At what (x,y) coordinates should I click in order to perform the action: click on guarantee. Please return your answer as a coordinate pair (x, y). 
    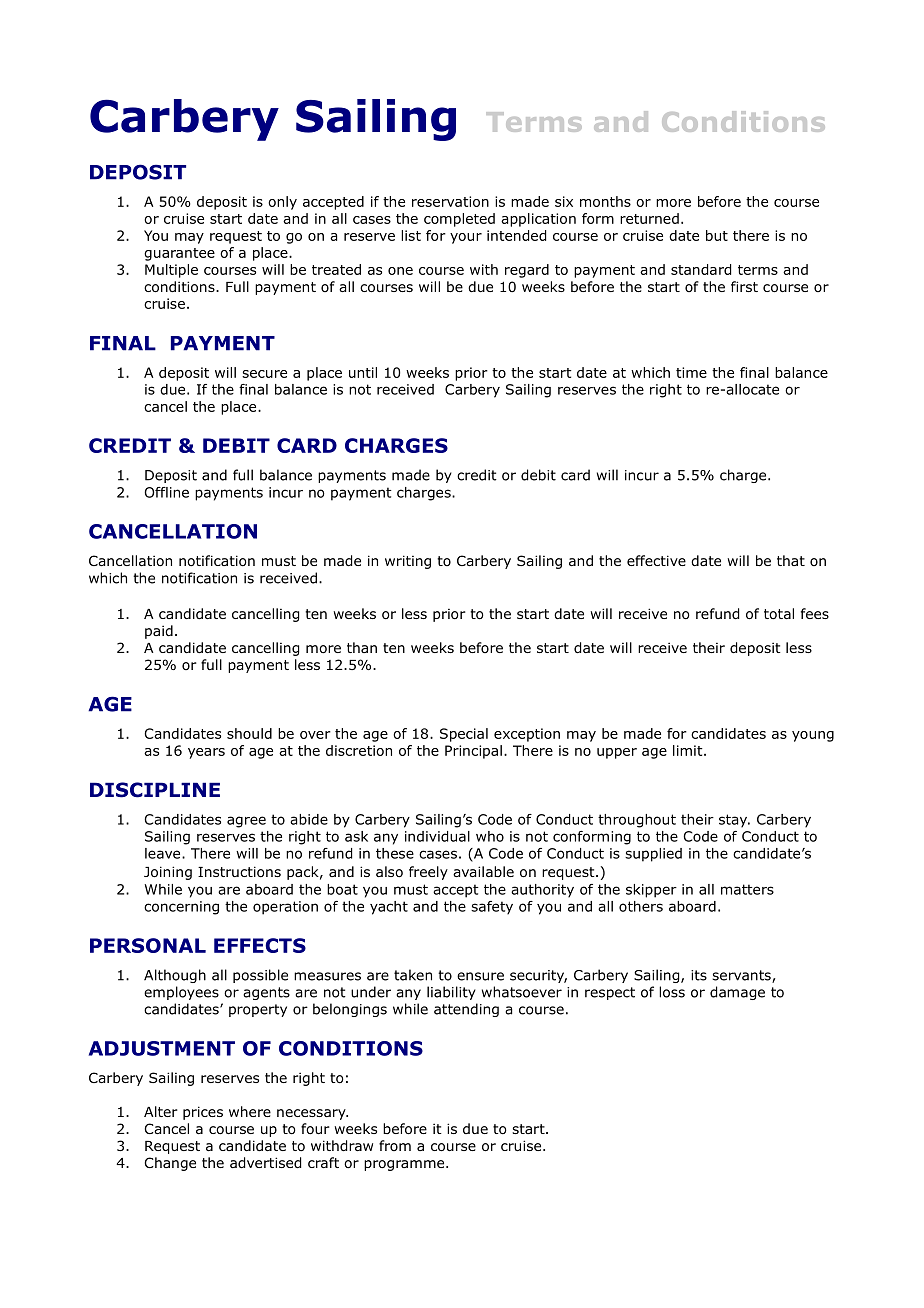
    Looking at the image, I should click on (179, 254).
